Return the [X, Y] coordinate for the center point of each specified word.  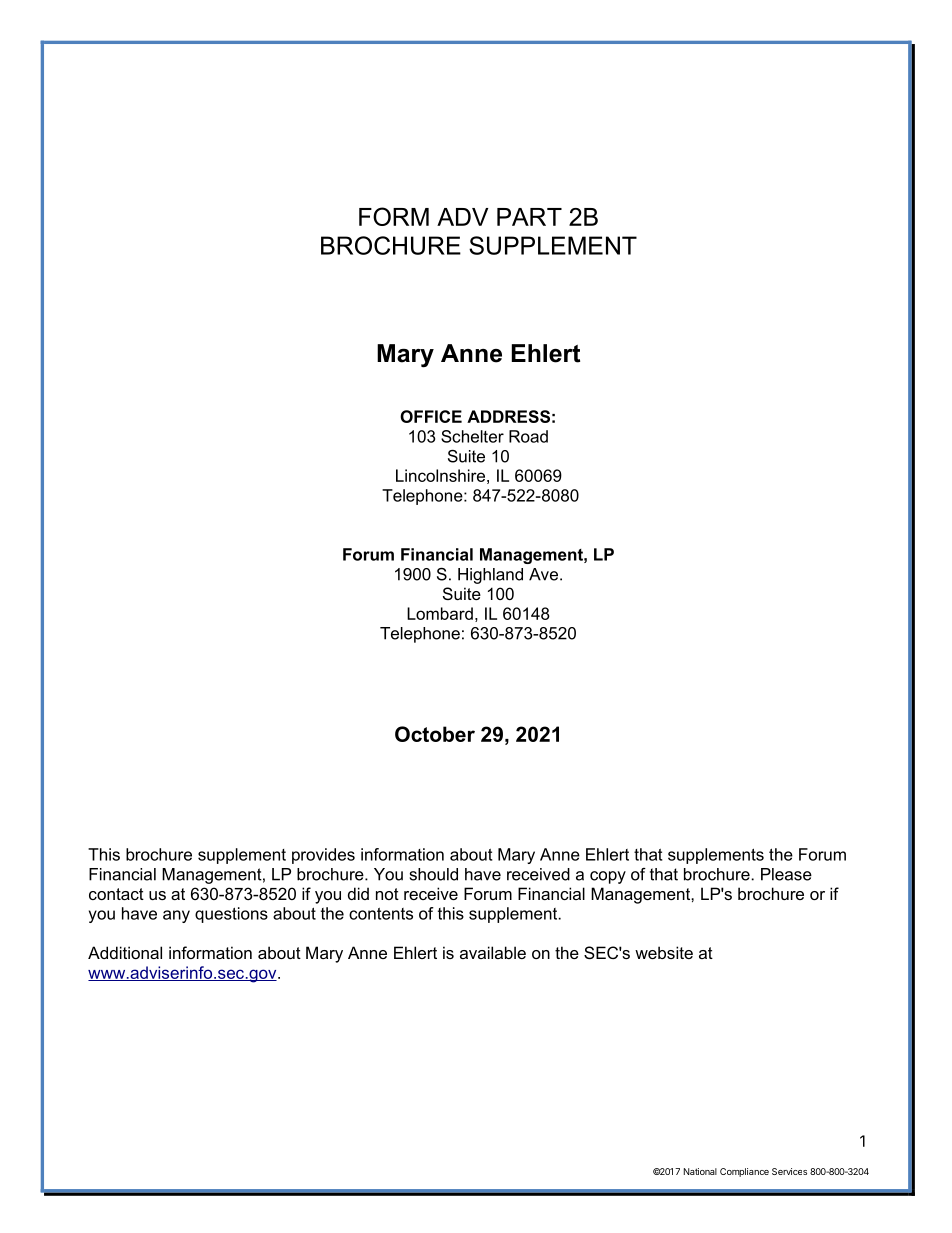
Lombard [440, 613]
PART [529, 217]
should [434, 874]
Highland [490, 576]
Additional [125, 952]
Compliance [744, 1172]
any [176, 916]
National [700, 1171]
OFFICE [431, 416]
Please [786, 874]
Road [528, 436]
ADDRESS [508, 416]
